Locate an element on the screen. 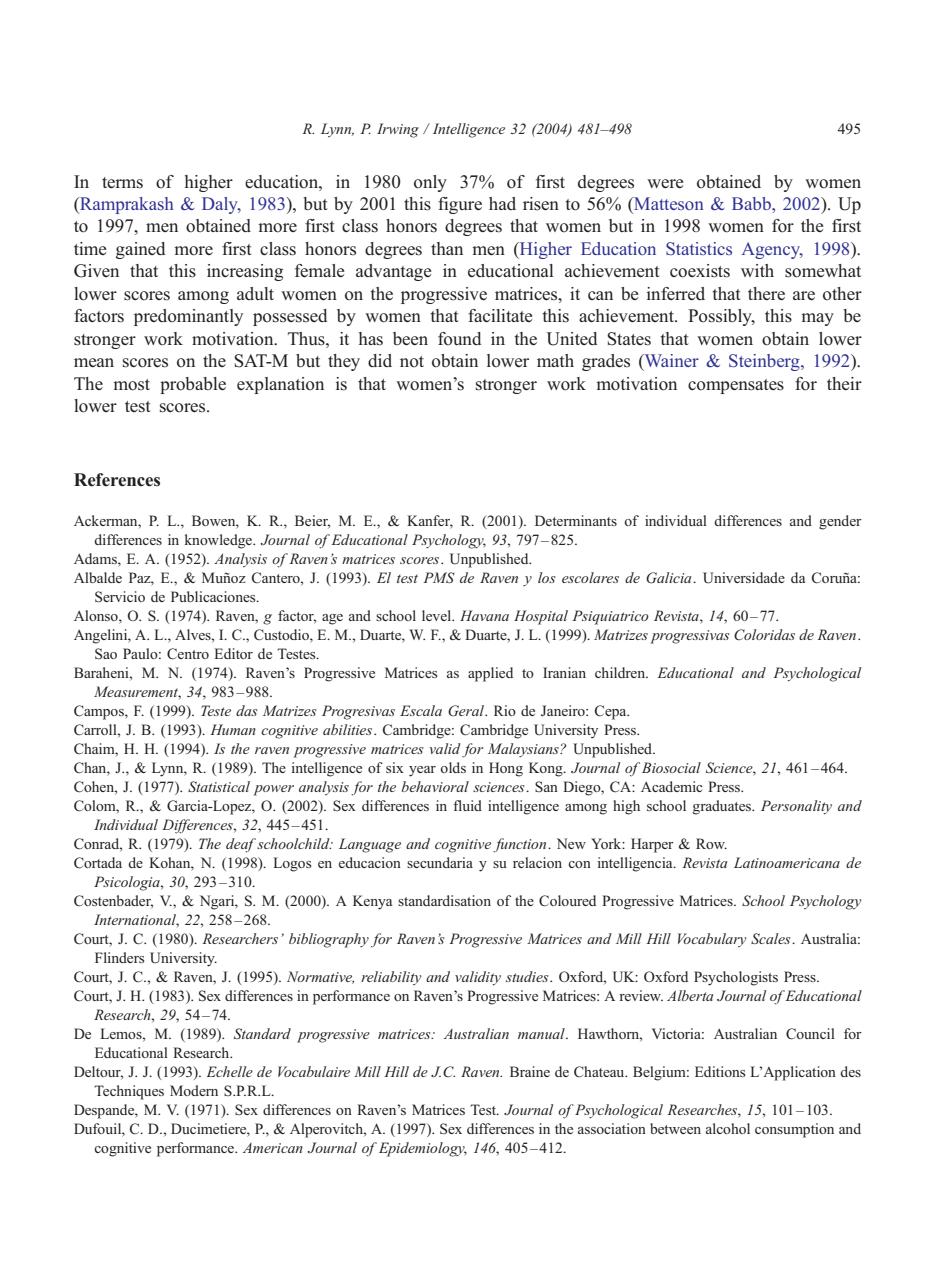  not is located at coordinates (412, 362).
